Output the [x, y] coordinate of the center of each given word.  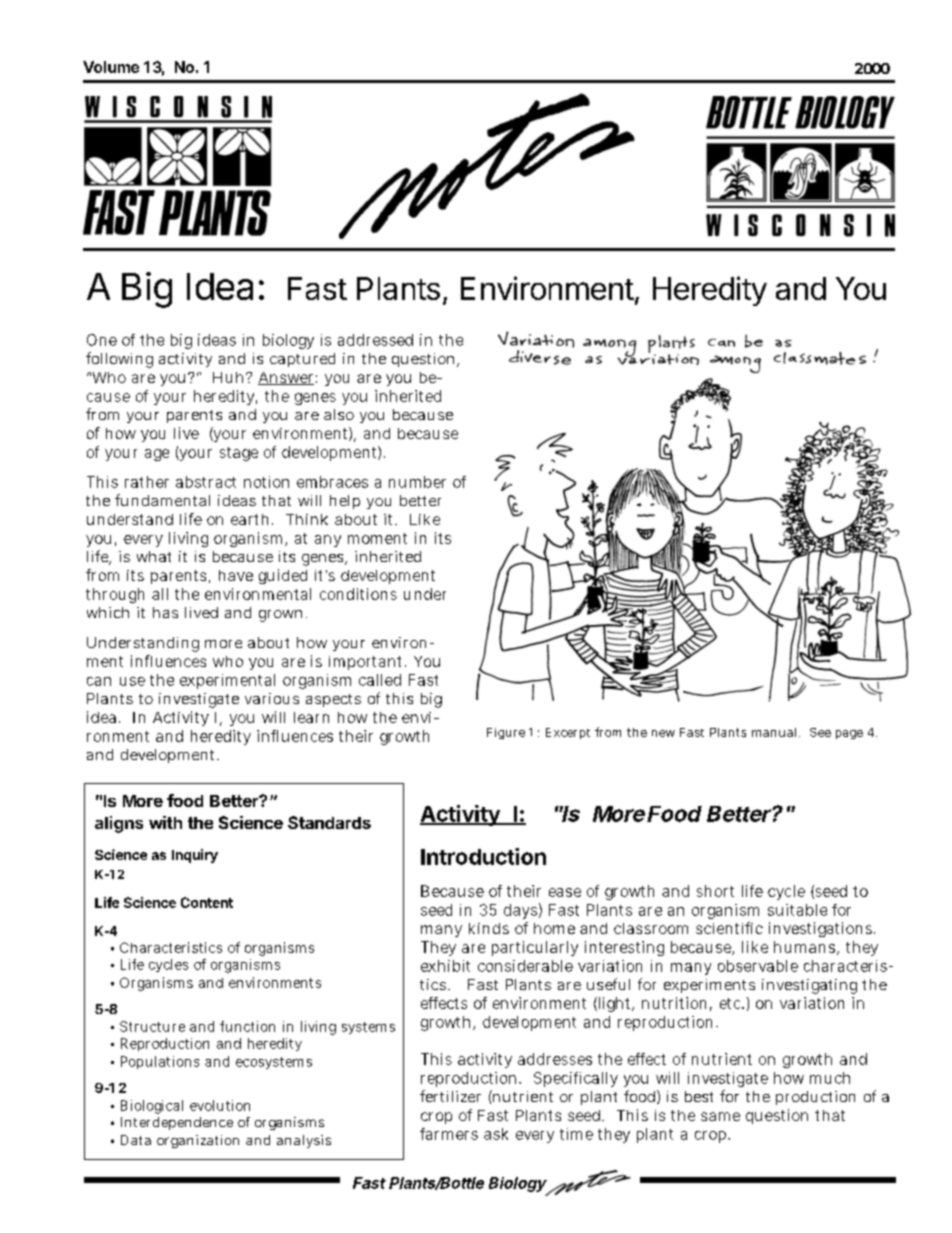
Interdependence [177, 1123]
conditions [358, 594]
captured [302, 360]
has [165, 612]
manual [776, 732]
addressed [375, 340]
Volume [111, 67]
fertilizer [450, 1096]
